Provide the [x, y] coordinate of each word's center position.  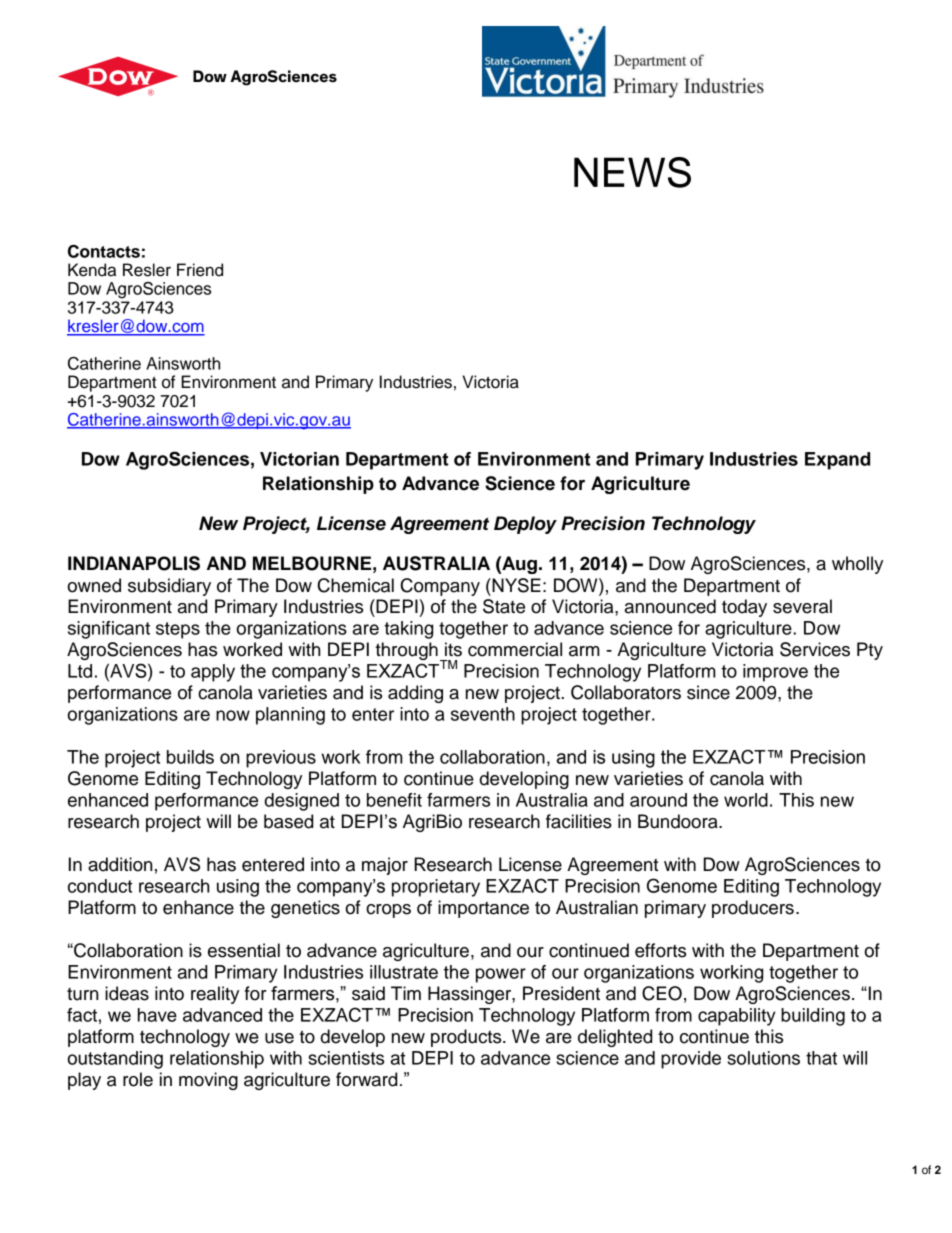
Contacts [104, 251]
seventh [483, 714]
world [746, 800]
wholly [857, 565]
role [138, 1079]
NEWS [632, 172]
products [467, 1038]
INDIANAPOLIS [134, 563]
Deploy [525, 525]
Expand [837, 461]
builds [190, 757]
